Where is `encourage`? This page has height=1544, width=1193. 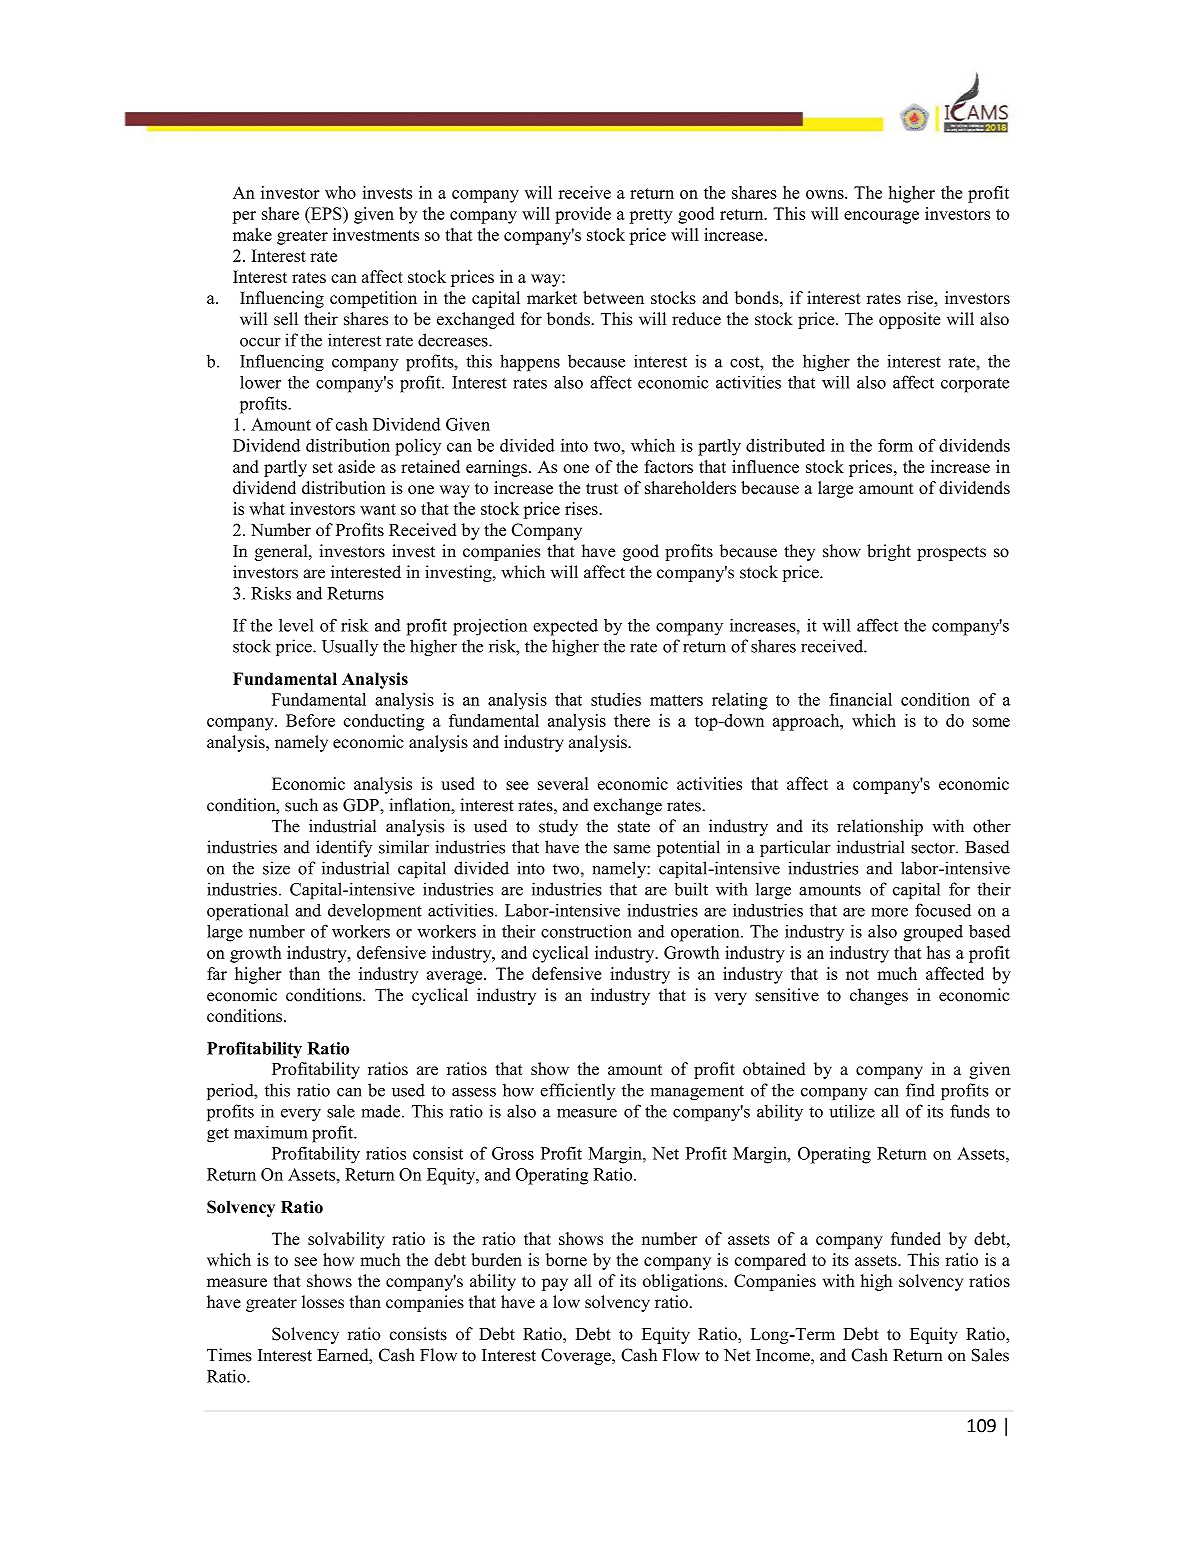 encourage is located at coordinates (881, 217).
